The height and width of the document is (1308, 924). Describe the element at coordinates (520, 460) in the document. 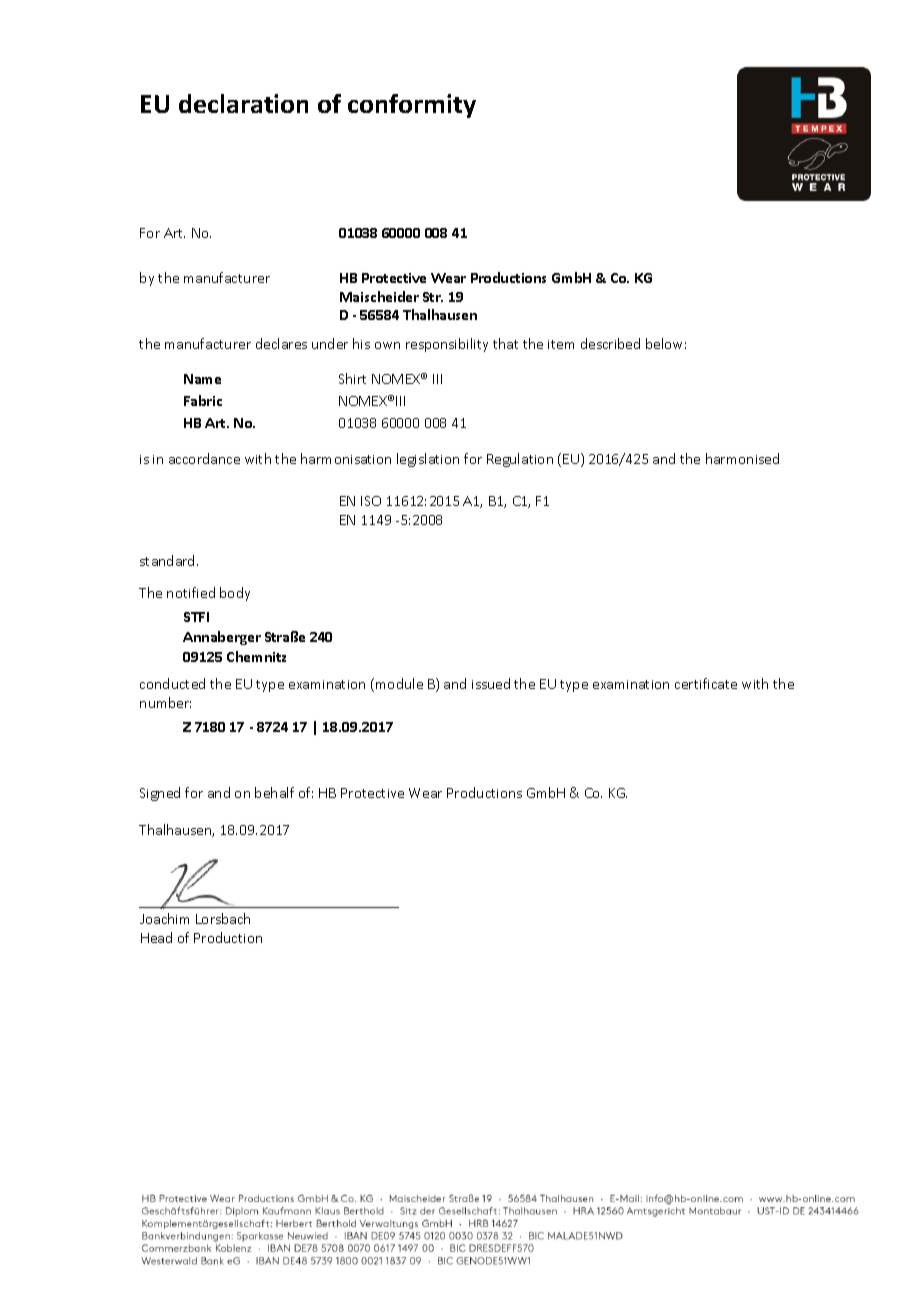

I see `Regulation` at that location.
